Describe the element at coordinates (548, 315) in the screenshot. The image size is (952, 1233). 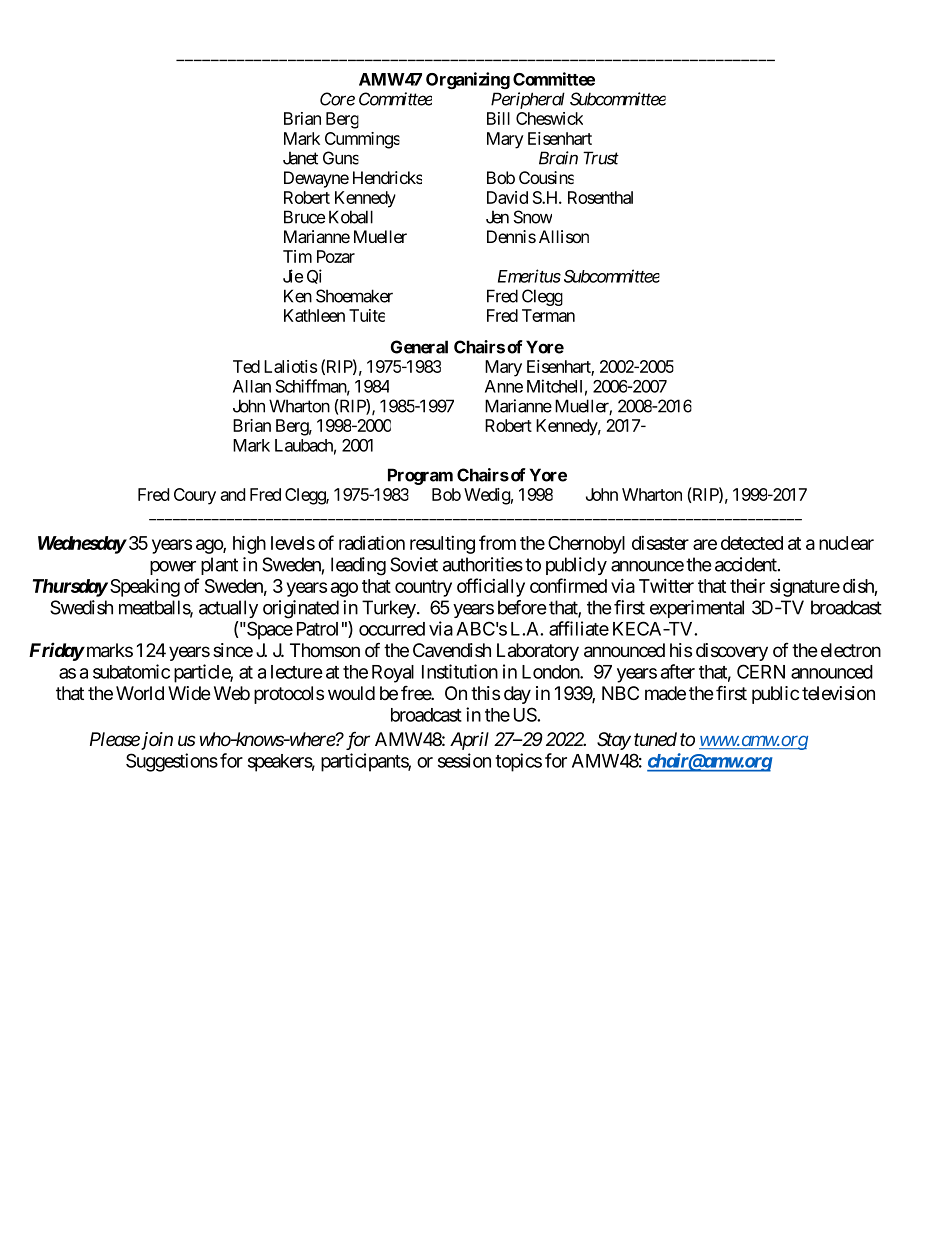
I see `Terman` at that location.
